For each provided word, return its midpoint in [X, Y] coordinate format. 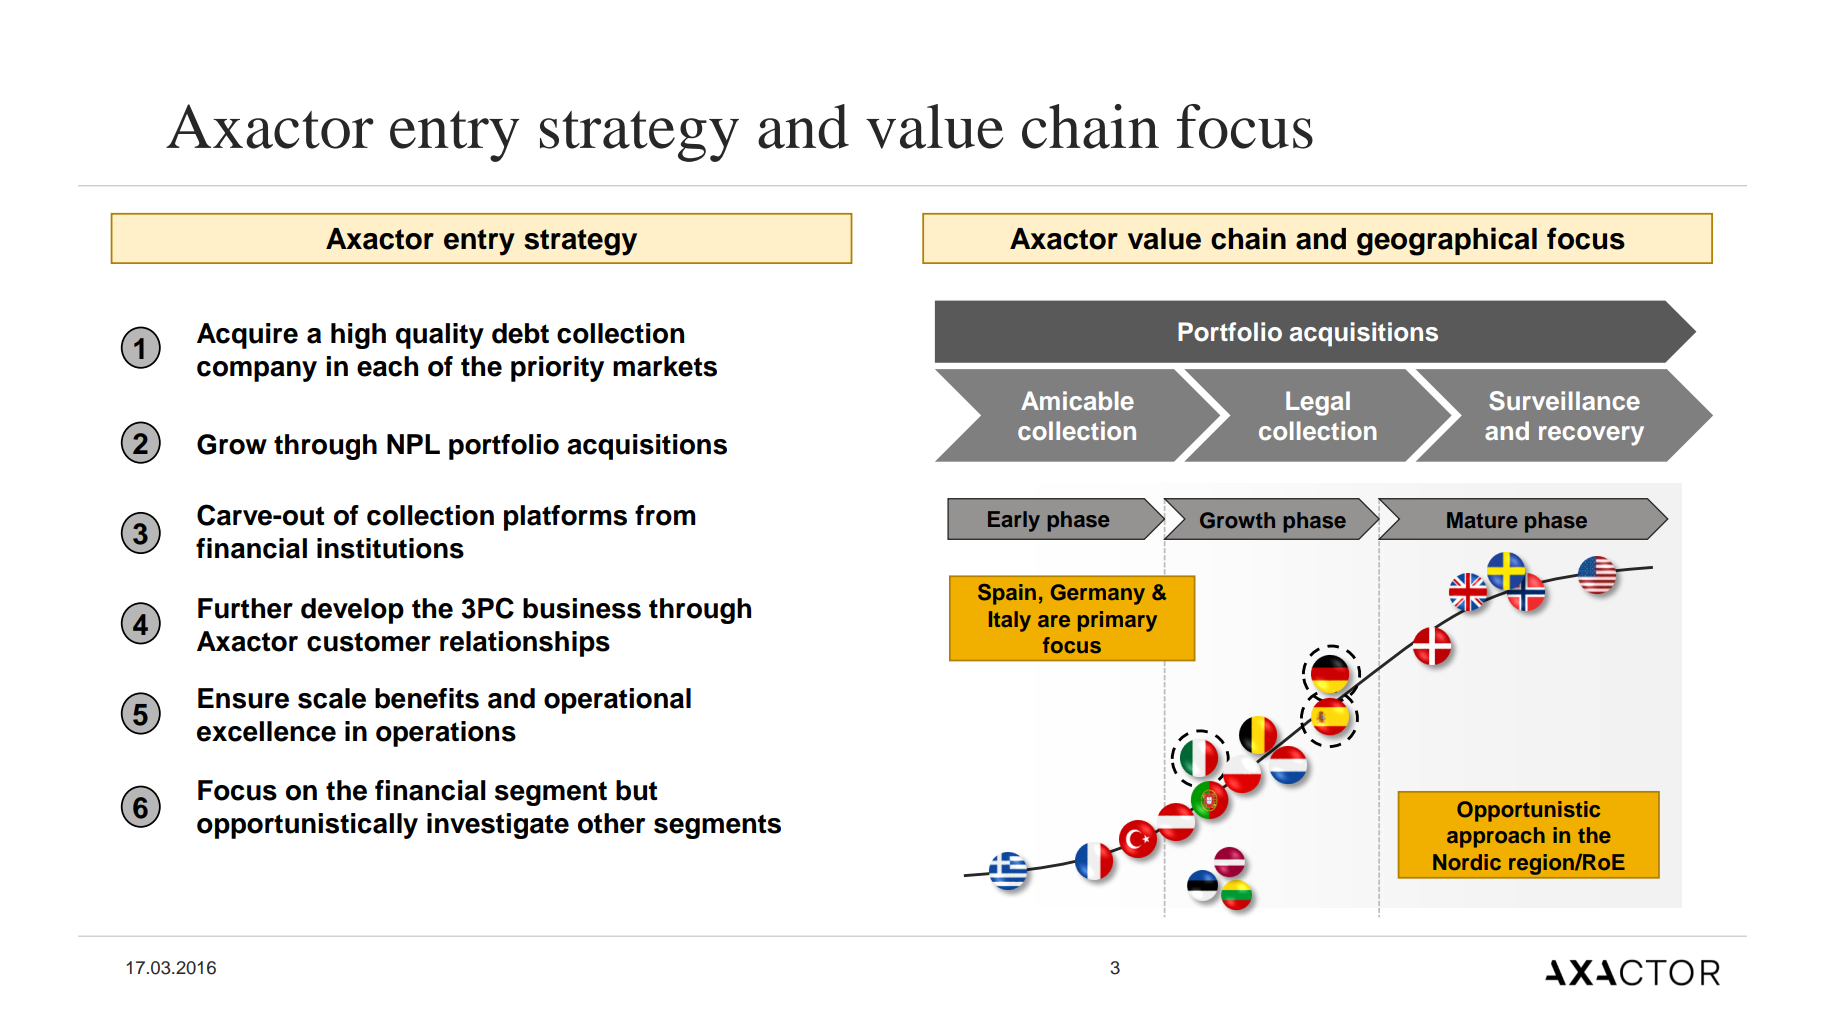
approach [1496, 837]
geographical [1447, 241]
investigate [498, 826]
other [611, 823]
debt [520, 333]
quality [440, 336]
